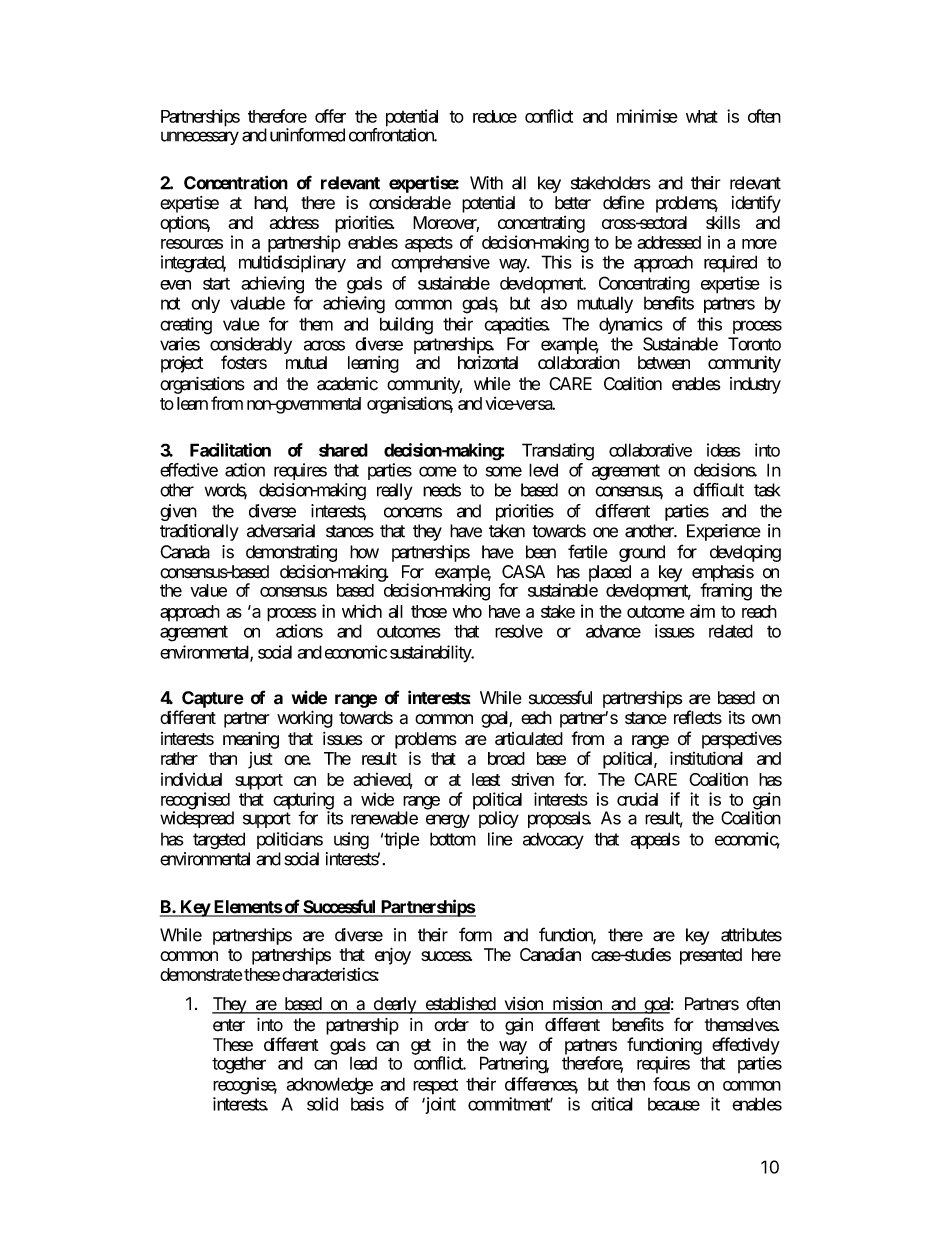  What do you see at coordinates (495, 116) in the screenshot?
I see `reduce` at bounding box center [495, 116].
